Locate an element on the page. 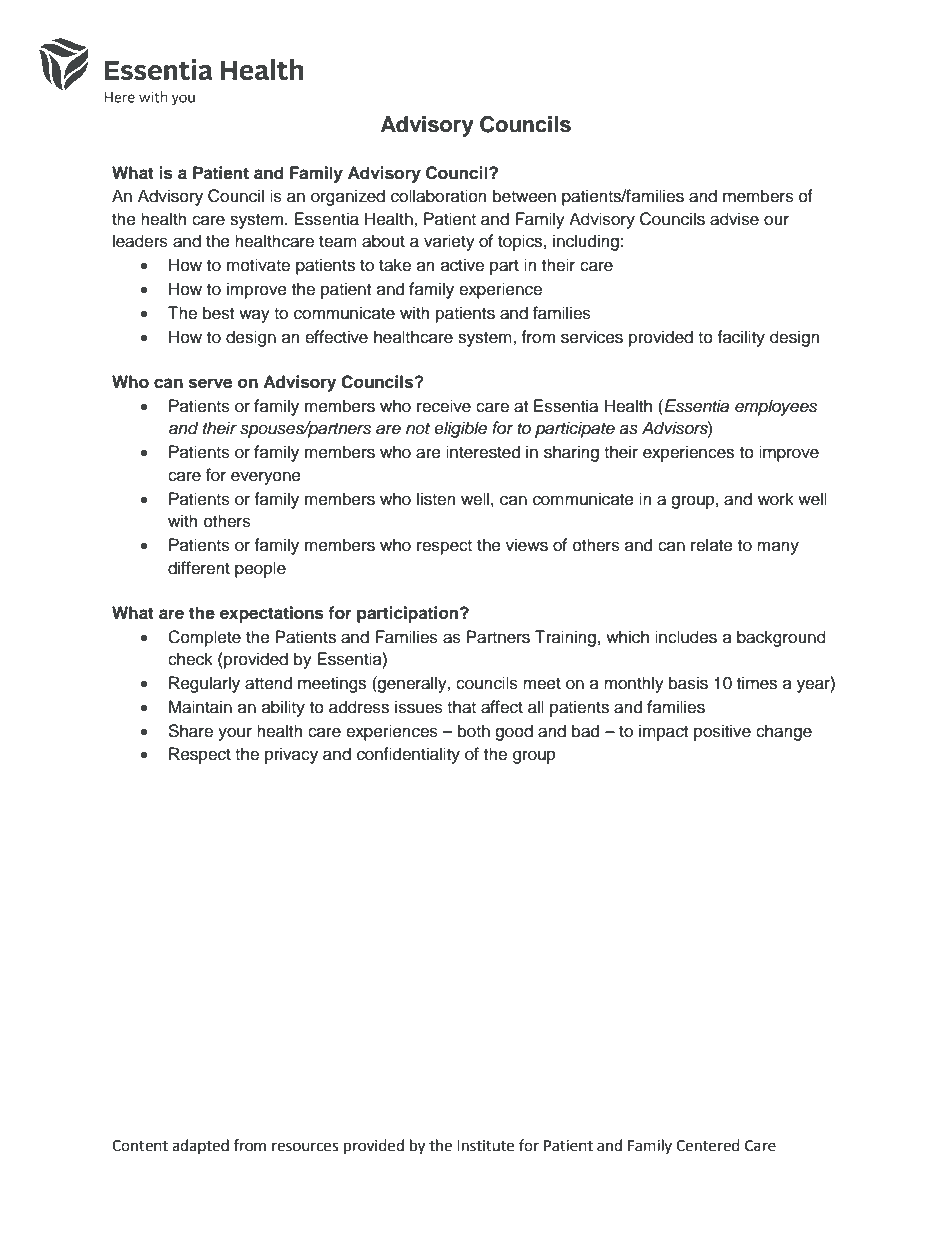 This document has height=1233, width=952. interested is located at coordinates (483, 452).
